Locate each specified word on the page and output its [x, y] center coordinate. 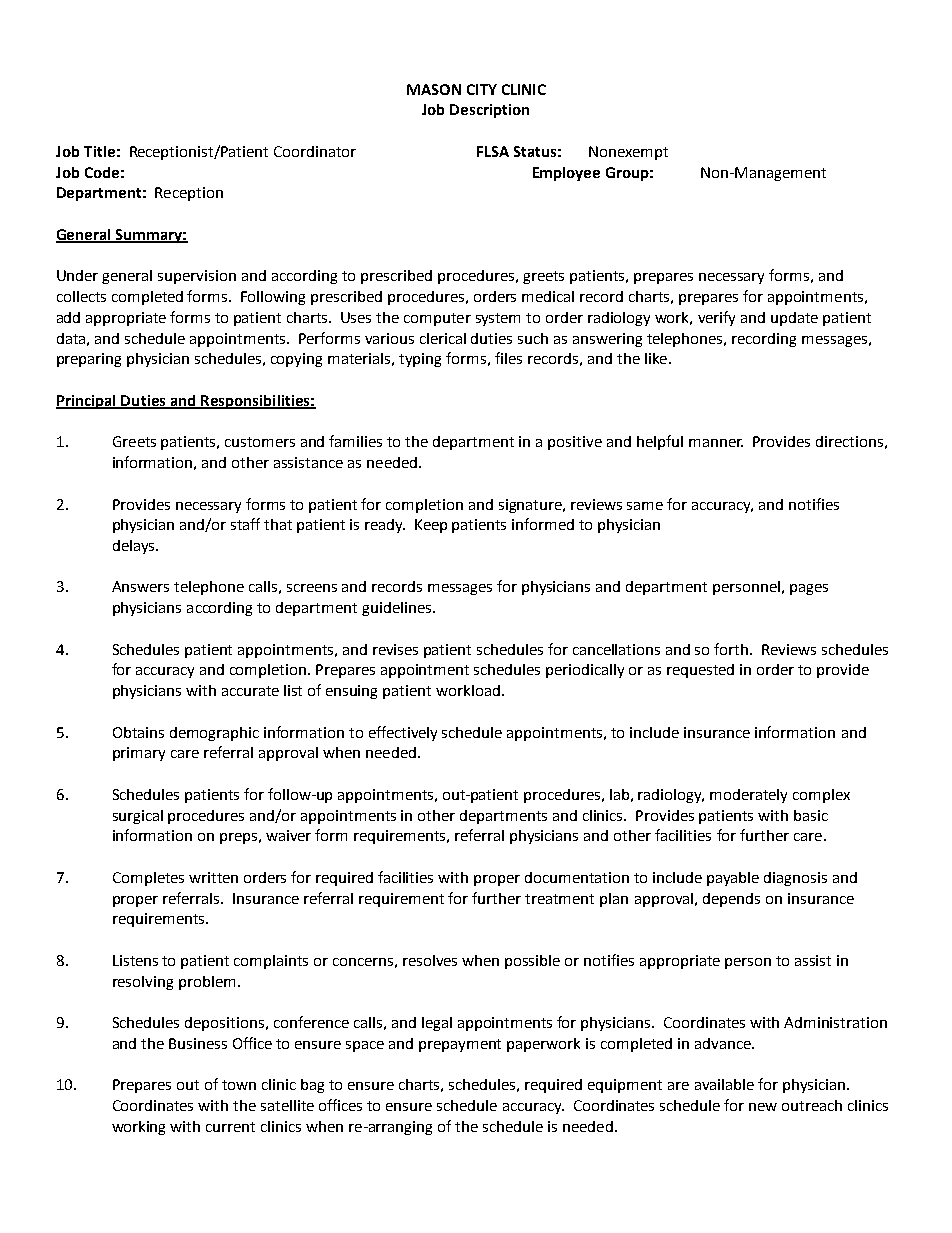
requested [700, 671]
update [794, 319]
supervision [197, 277]
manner [716, 443]
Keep [431, 526]
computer [437, 319]
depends [731, 900]
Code [102, 172]
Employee [566, 174]
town [239, 1085]
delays [135, 547]
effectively [403, 733]
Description [489, 111]
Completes [148, 879]
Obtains [138, 732]
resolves [430, 960]
